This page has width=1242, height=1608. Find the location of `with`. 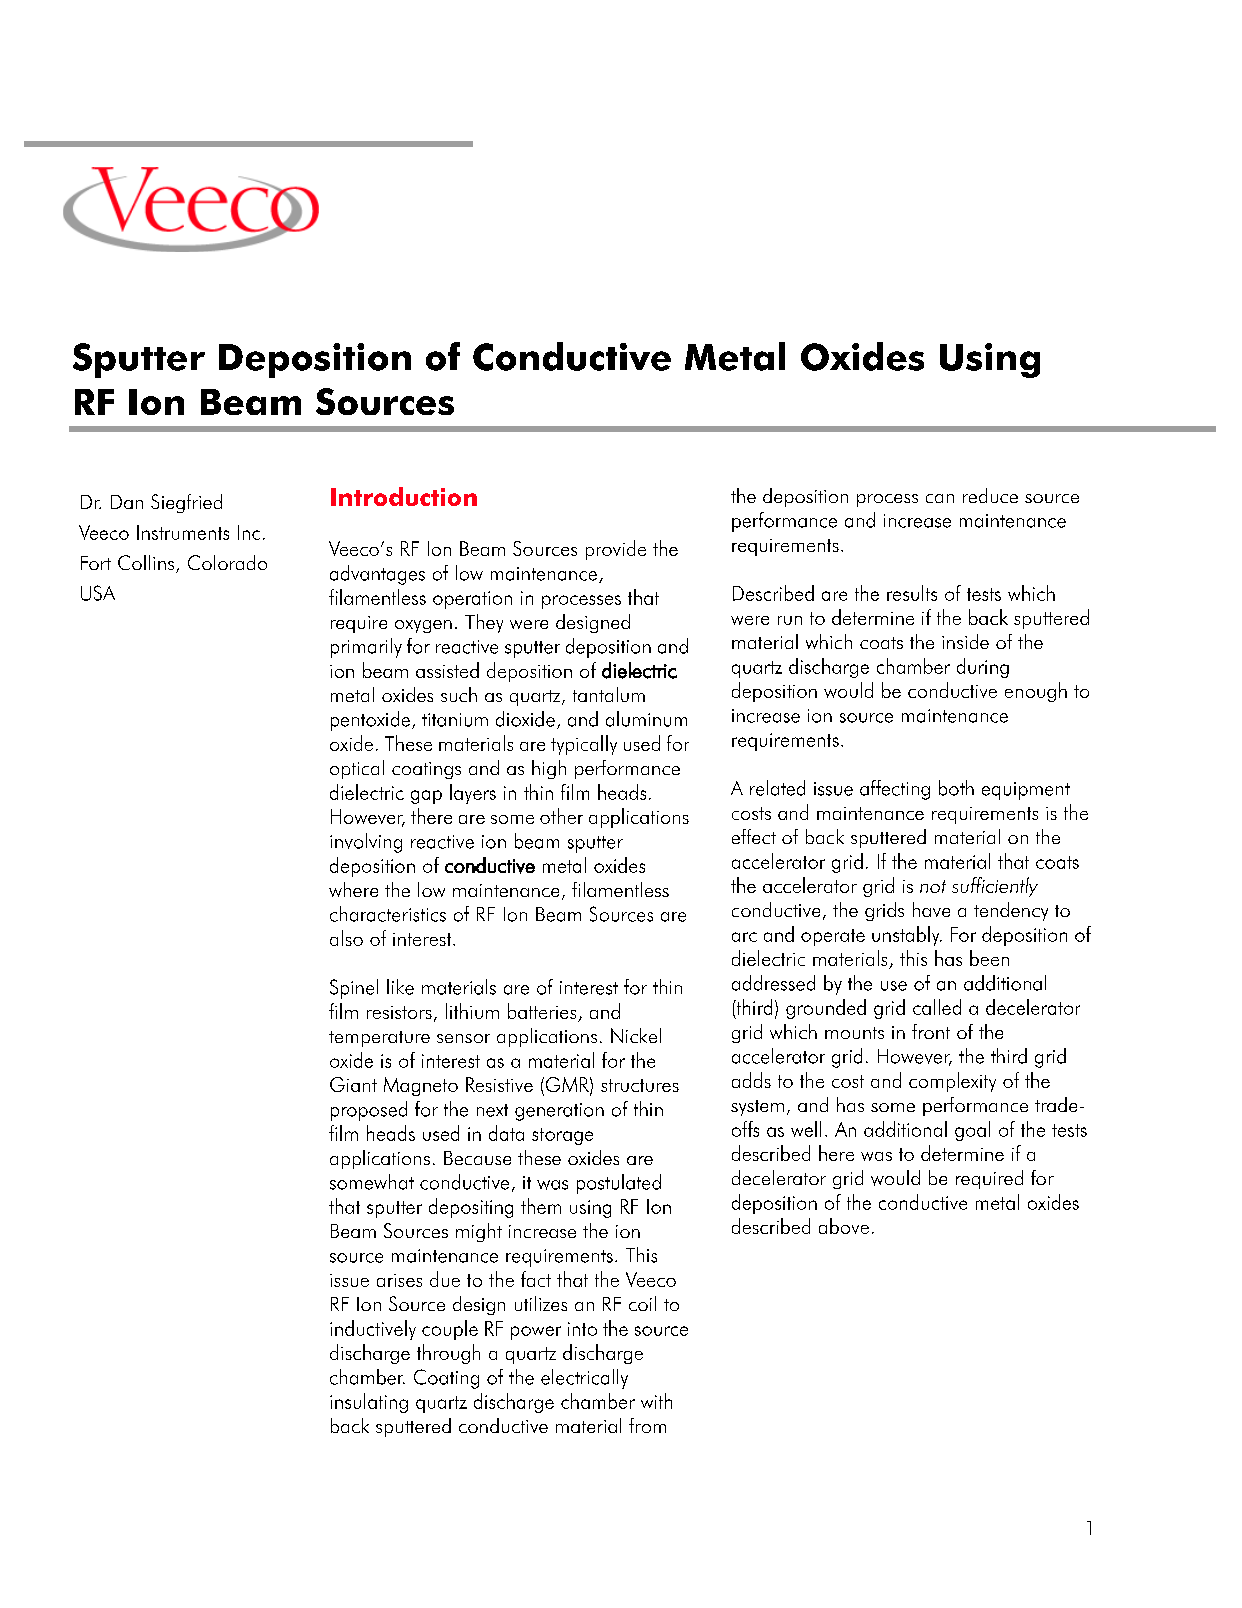

with is located at coordinates (656, 1401).
